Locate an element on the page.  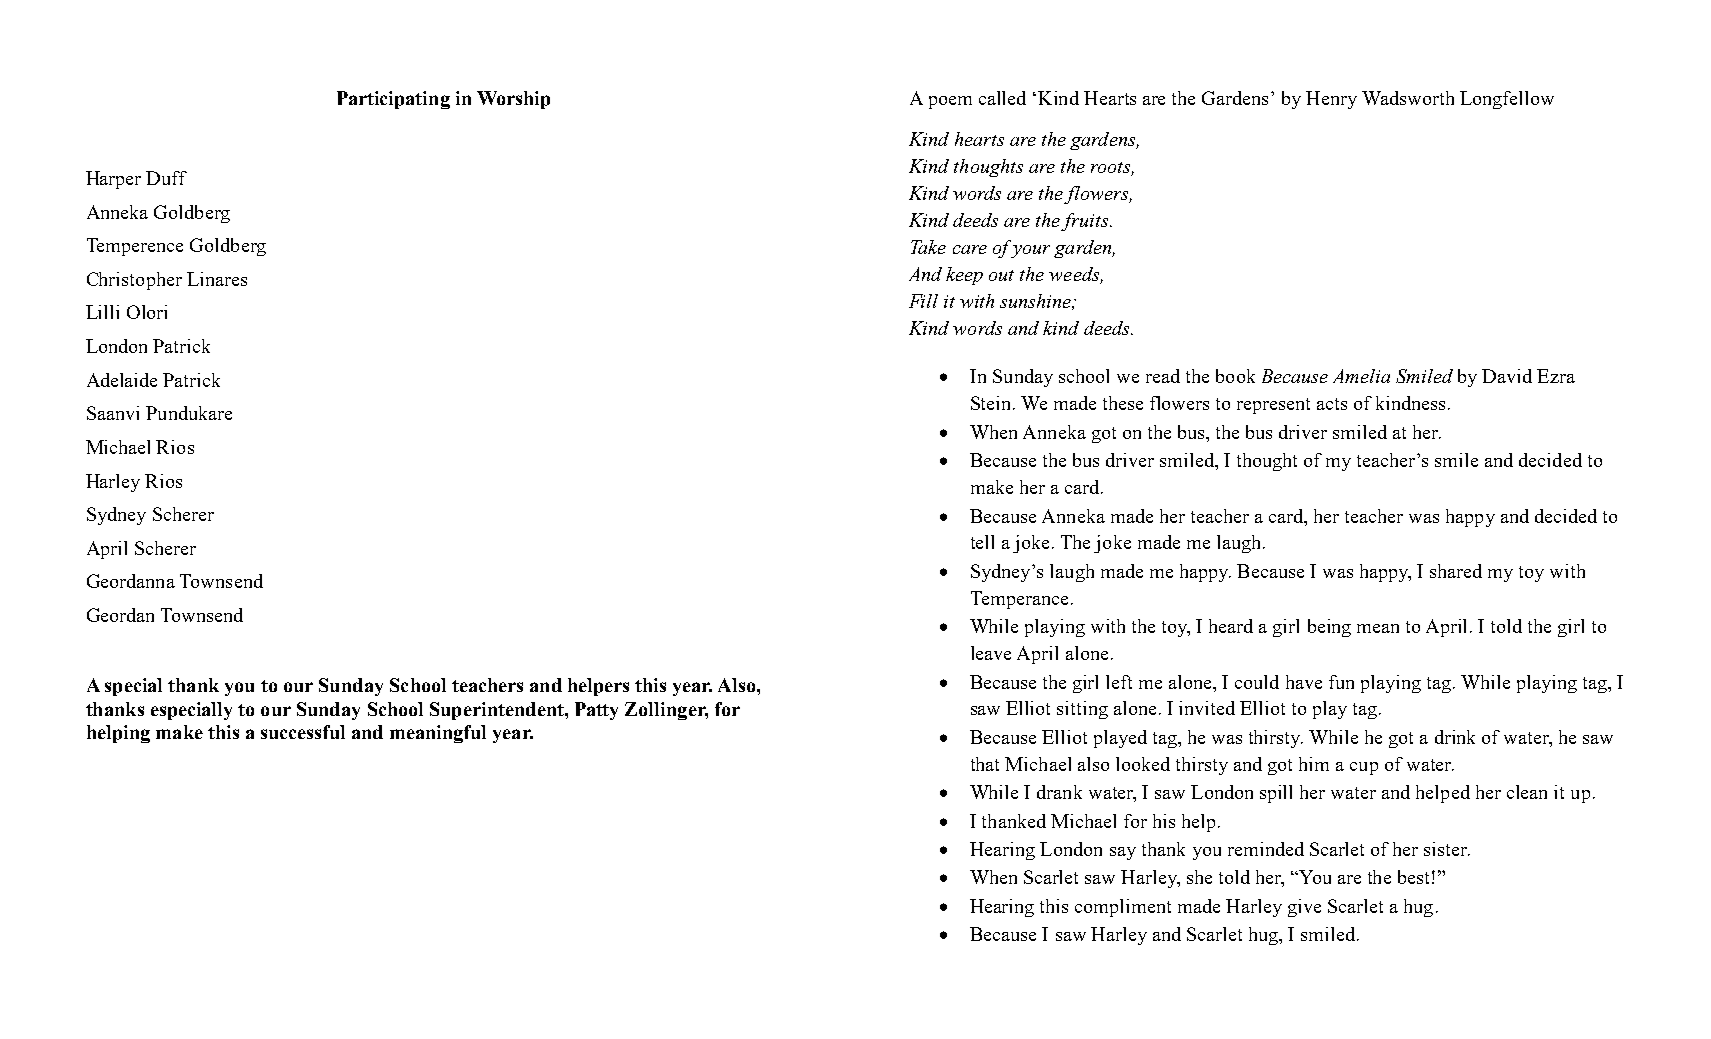
compliment is located at coordinates (1123, 908).
